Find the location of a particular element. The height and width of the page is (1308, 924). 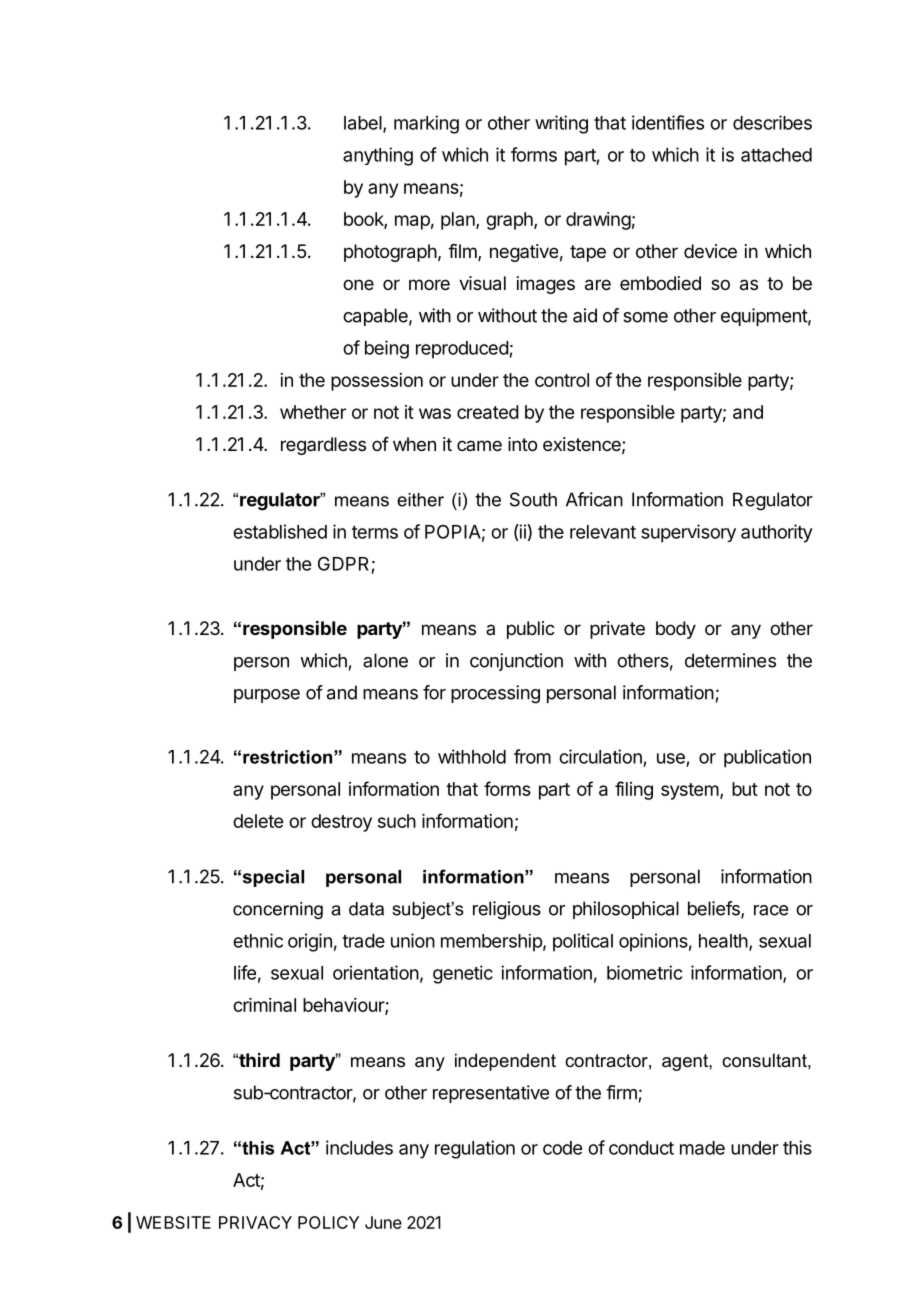

label is located at coordinates (363, 123).
